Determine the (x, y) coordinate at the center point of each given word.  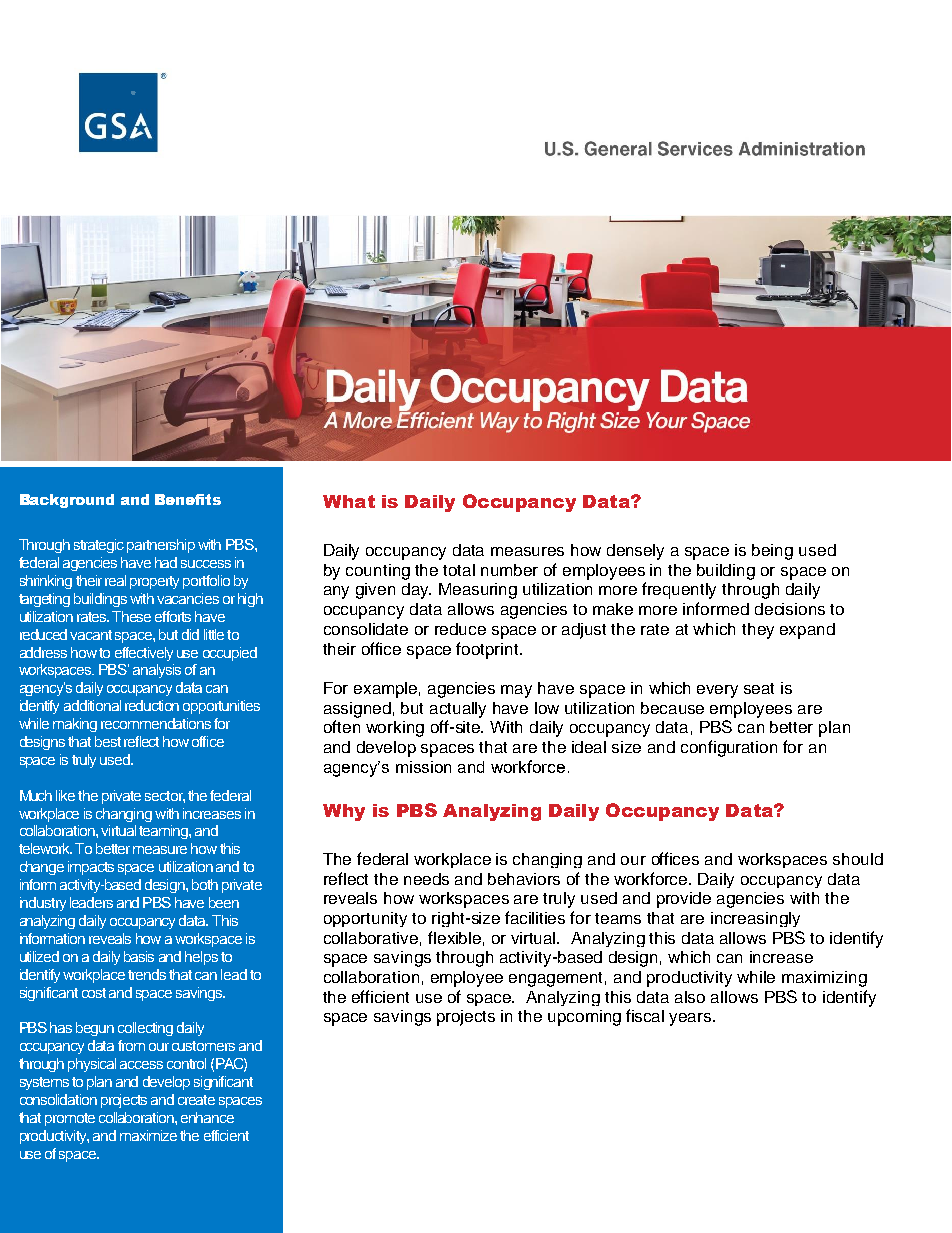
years (691, 1019)
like (65, 795)
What (349, 501)
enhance (207, 1117)
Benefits (188, 499)
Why (344, 812)
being (772, 552)
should (858, 859)
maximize (148, 1135)
